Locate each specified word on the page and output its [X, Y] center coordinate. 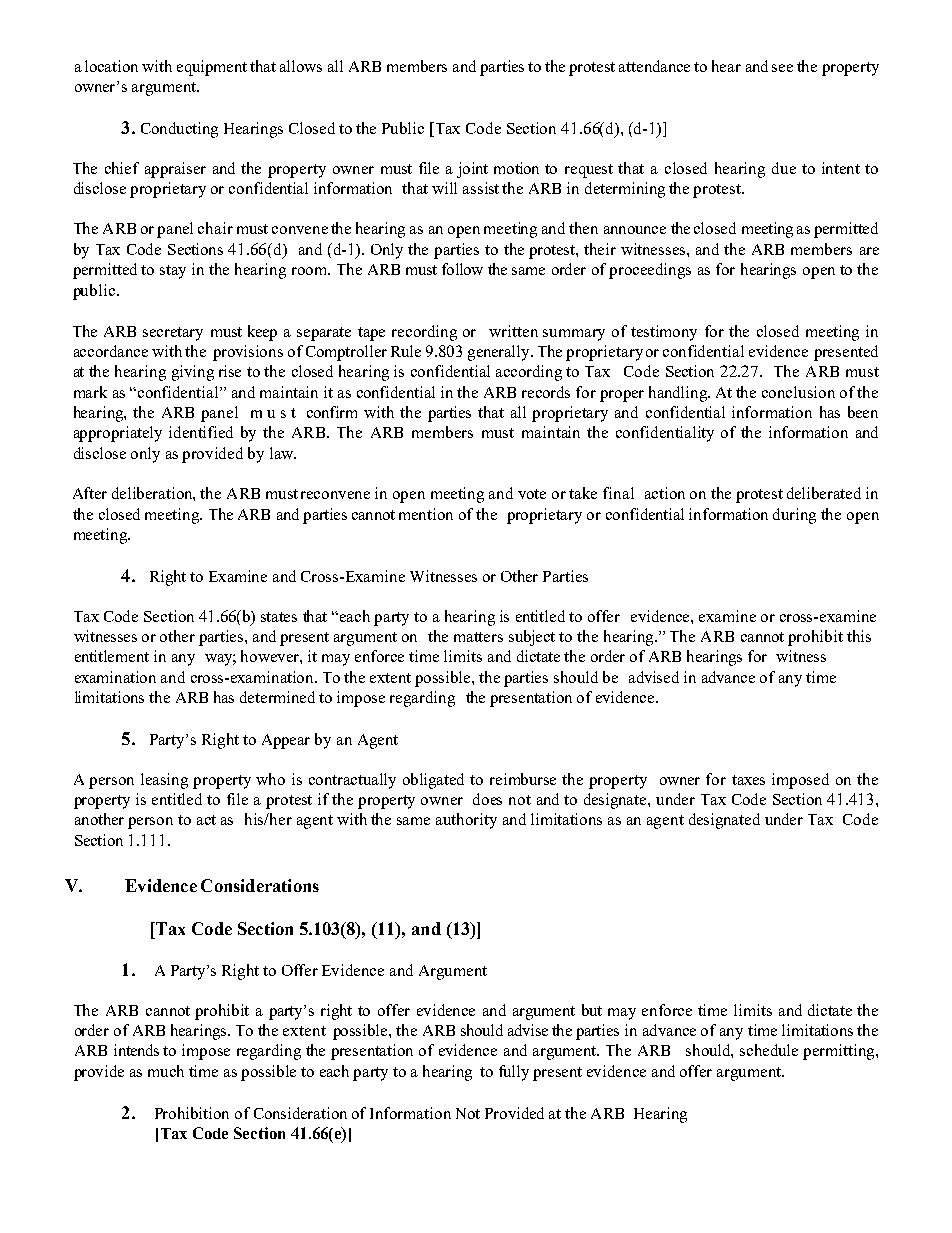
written [513, 331]
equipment [212, 68]
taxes [748, 780]
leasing [164, 781]
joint [472, 170]
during [794, 516]
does [487, 799]
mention [426, 514]
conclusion [798, 392]
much [166, 1071]
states [279, 617]
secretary [173, 334]
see [782, 68]
